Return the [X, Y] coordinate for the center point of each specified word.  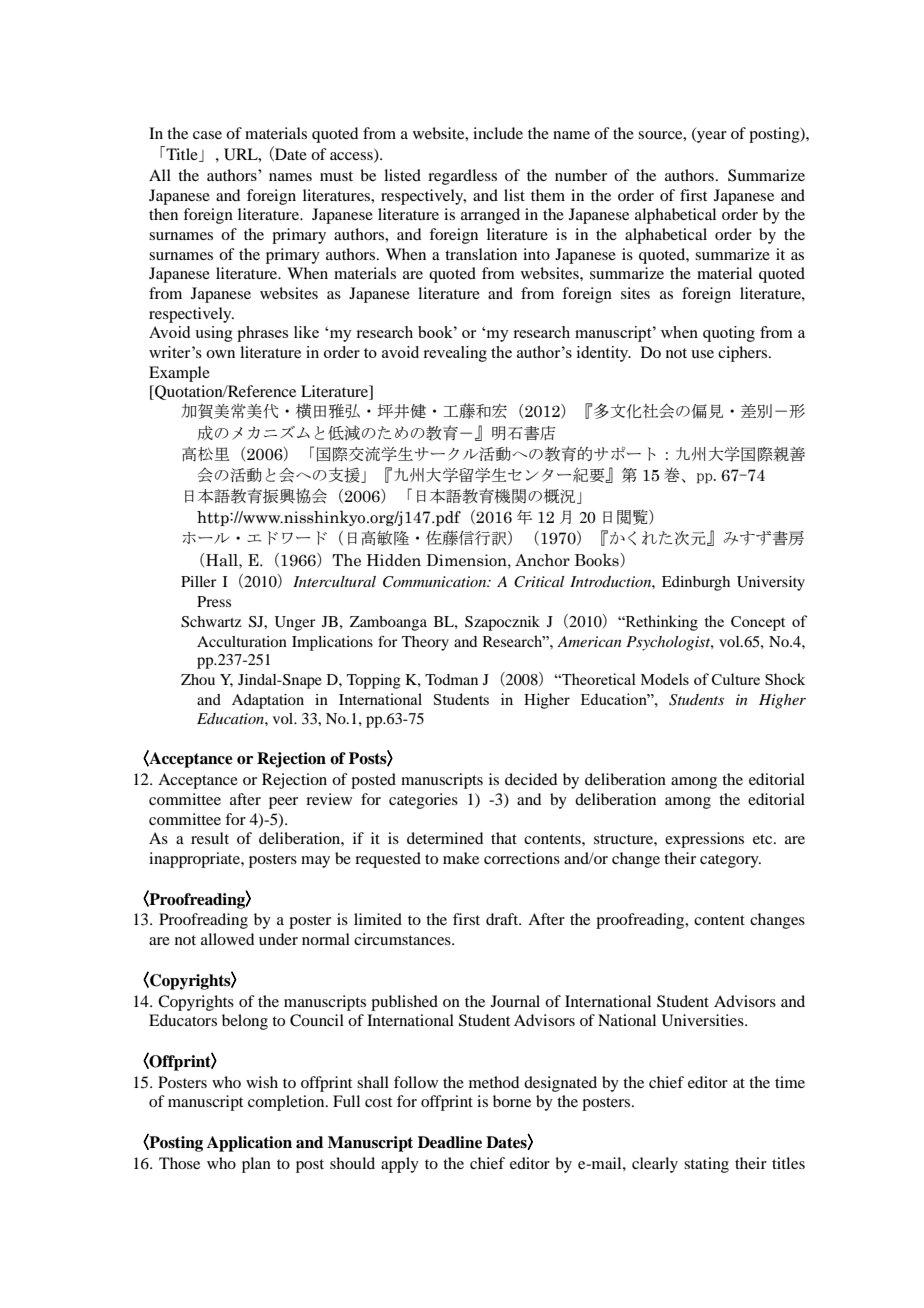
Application [249, 1144]
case [207, 135]
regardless [462, 177]
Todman [451, 679]
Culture [736, 679]
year [711, 137]
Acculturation [242, 641]
